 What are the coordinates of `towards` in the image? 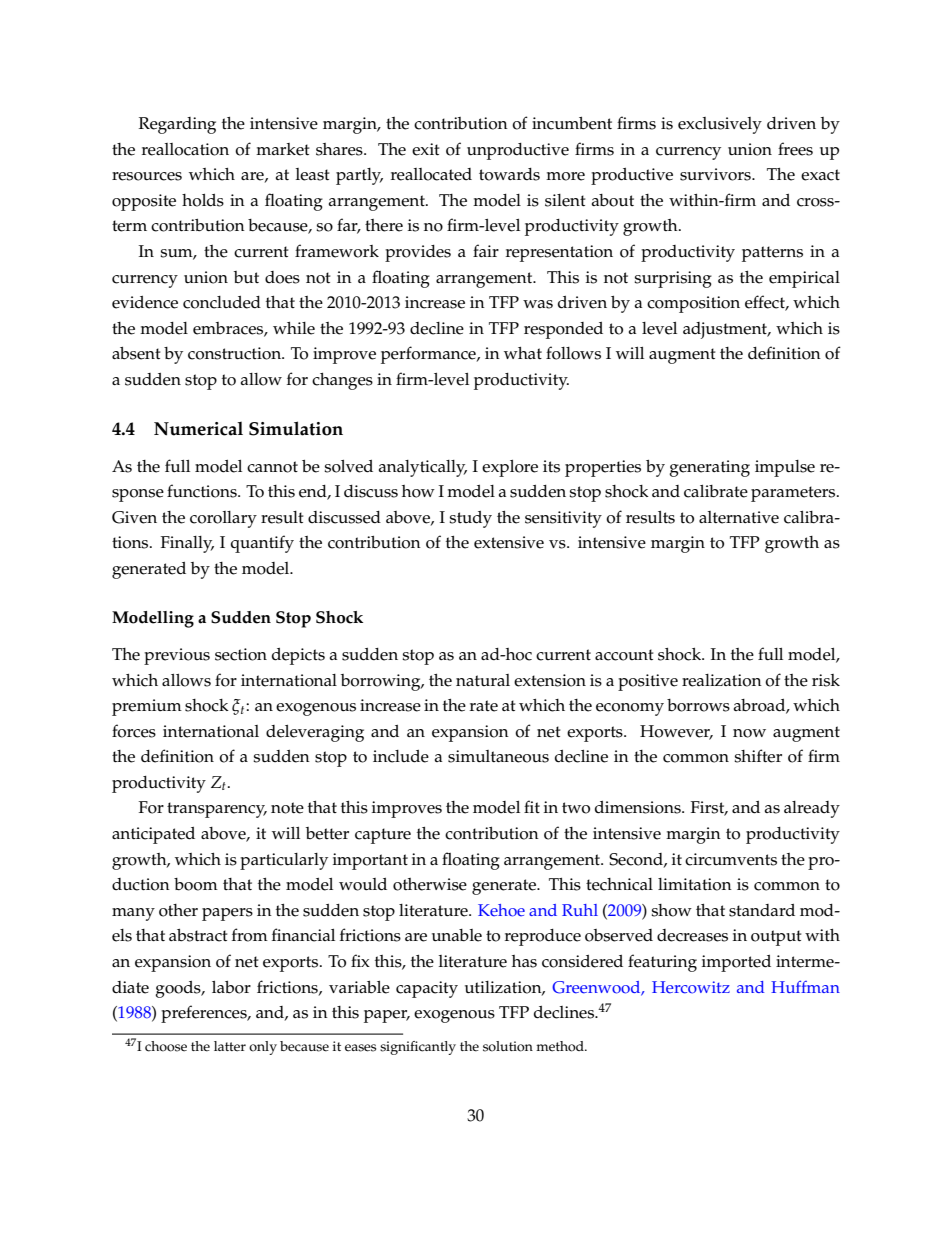 It's located at (509, 174).
